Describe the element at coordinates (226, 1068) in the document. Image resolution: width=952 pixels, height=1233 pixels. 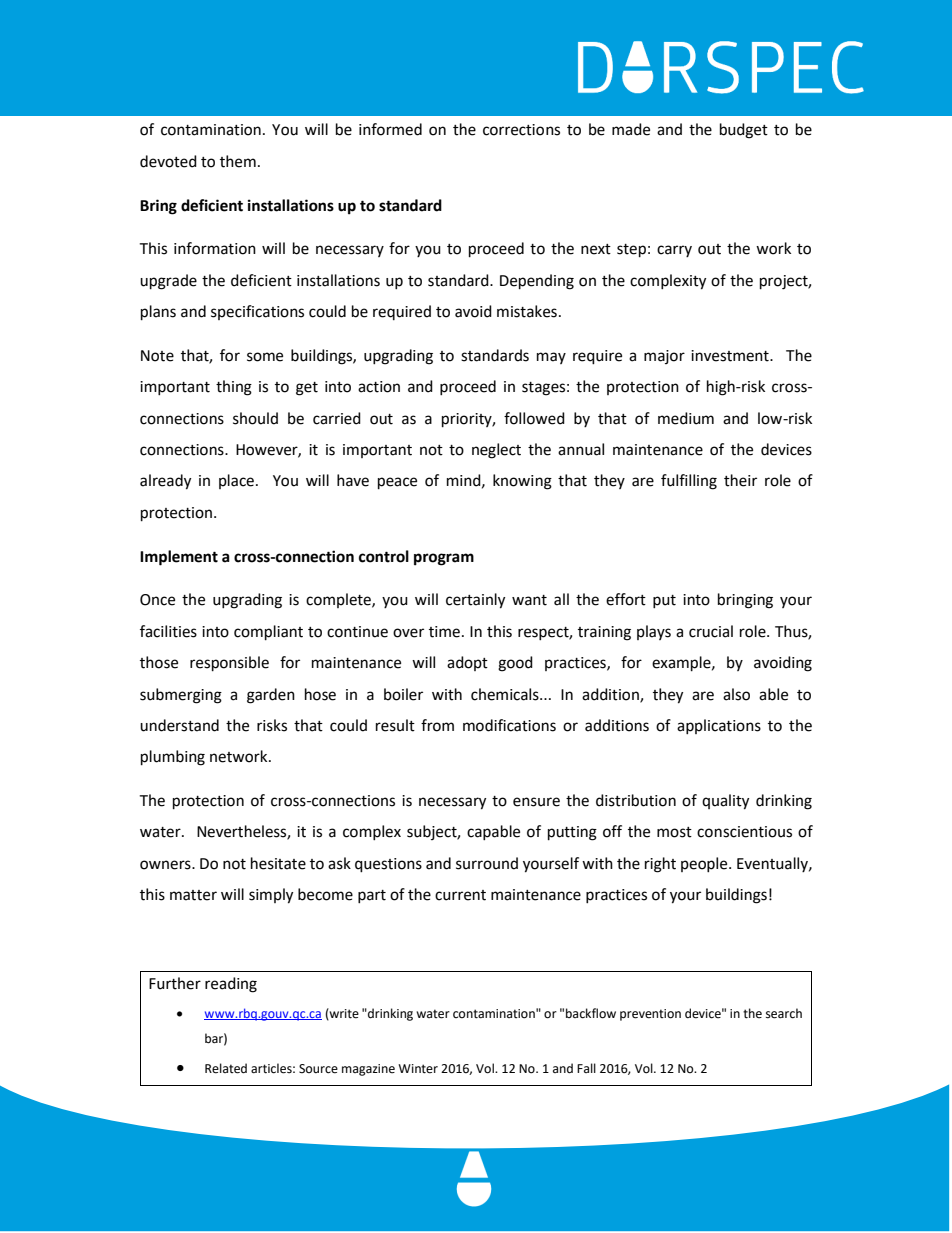
I see `Related` at that location.
